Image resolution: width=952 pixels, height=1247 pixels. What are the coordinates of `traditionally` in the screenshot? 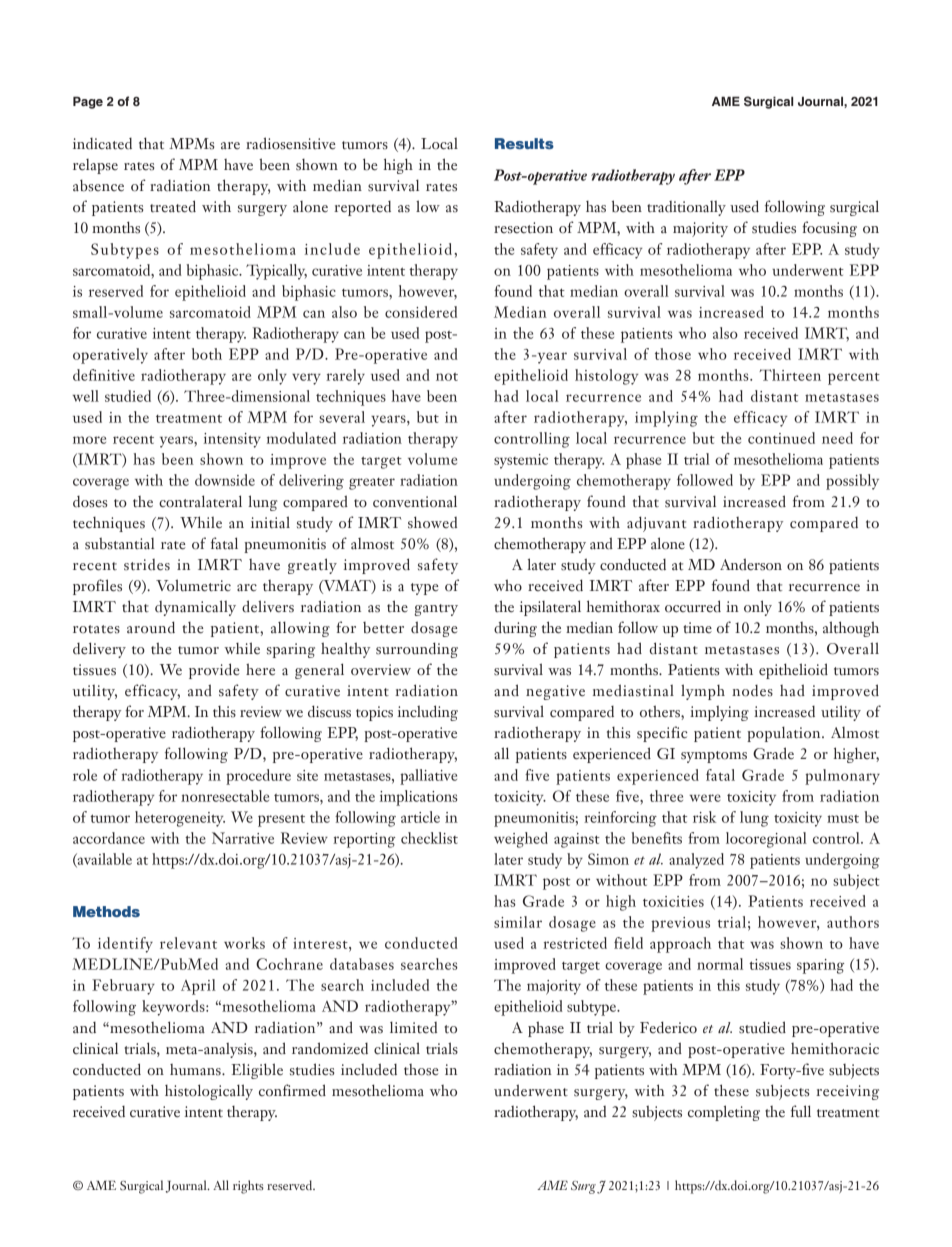 It's located at (686, 208).
